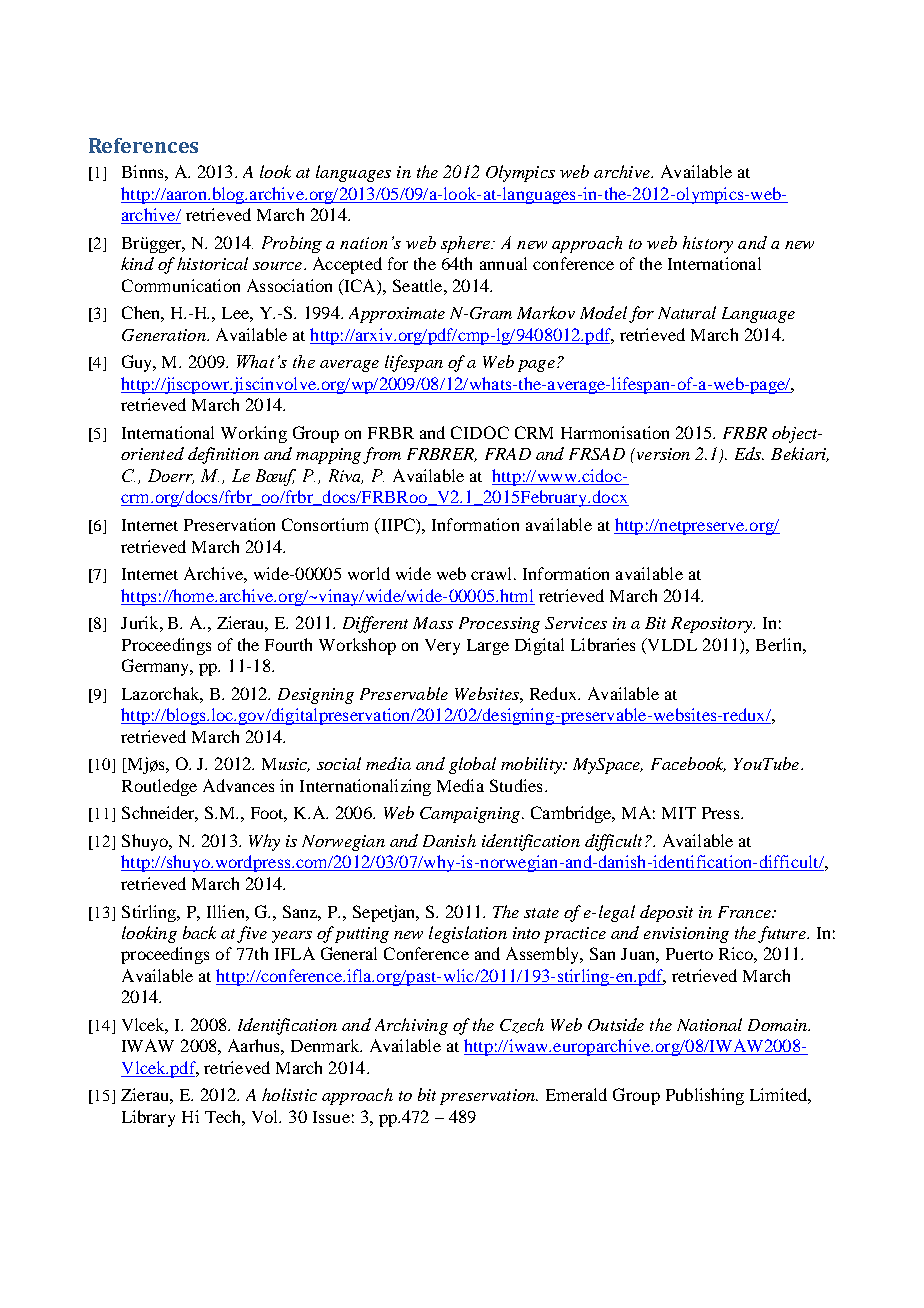 Image resolution: width=924 pixels, height=1308 pixels. Describe the element at coordinates (712, 625) in the document. I see `Repository` at that location.
